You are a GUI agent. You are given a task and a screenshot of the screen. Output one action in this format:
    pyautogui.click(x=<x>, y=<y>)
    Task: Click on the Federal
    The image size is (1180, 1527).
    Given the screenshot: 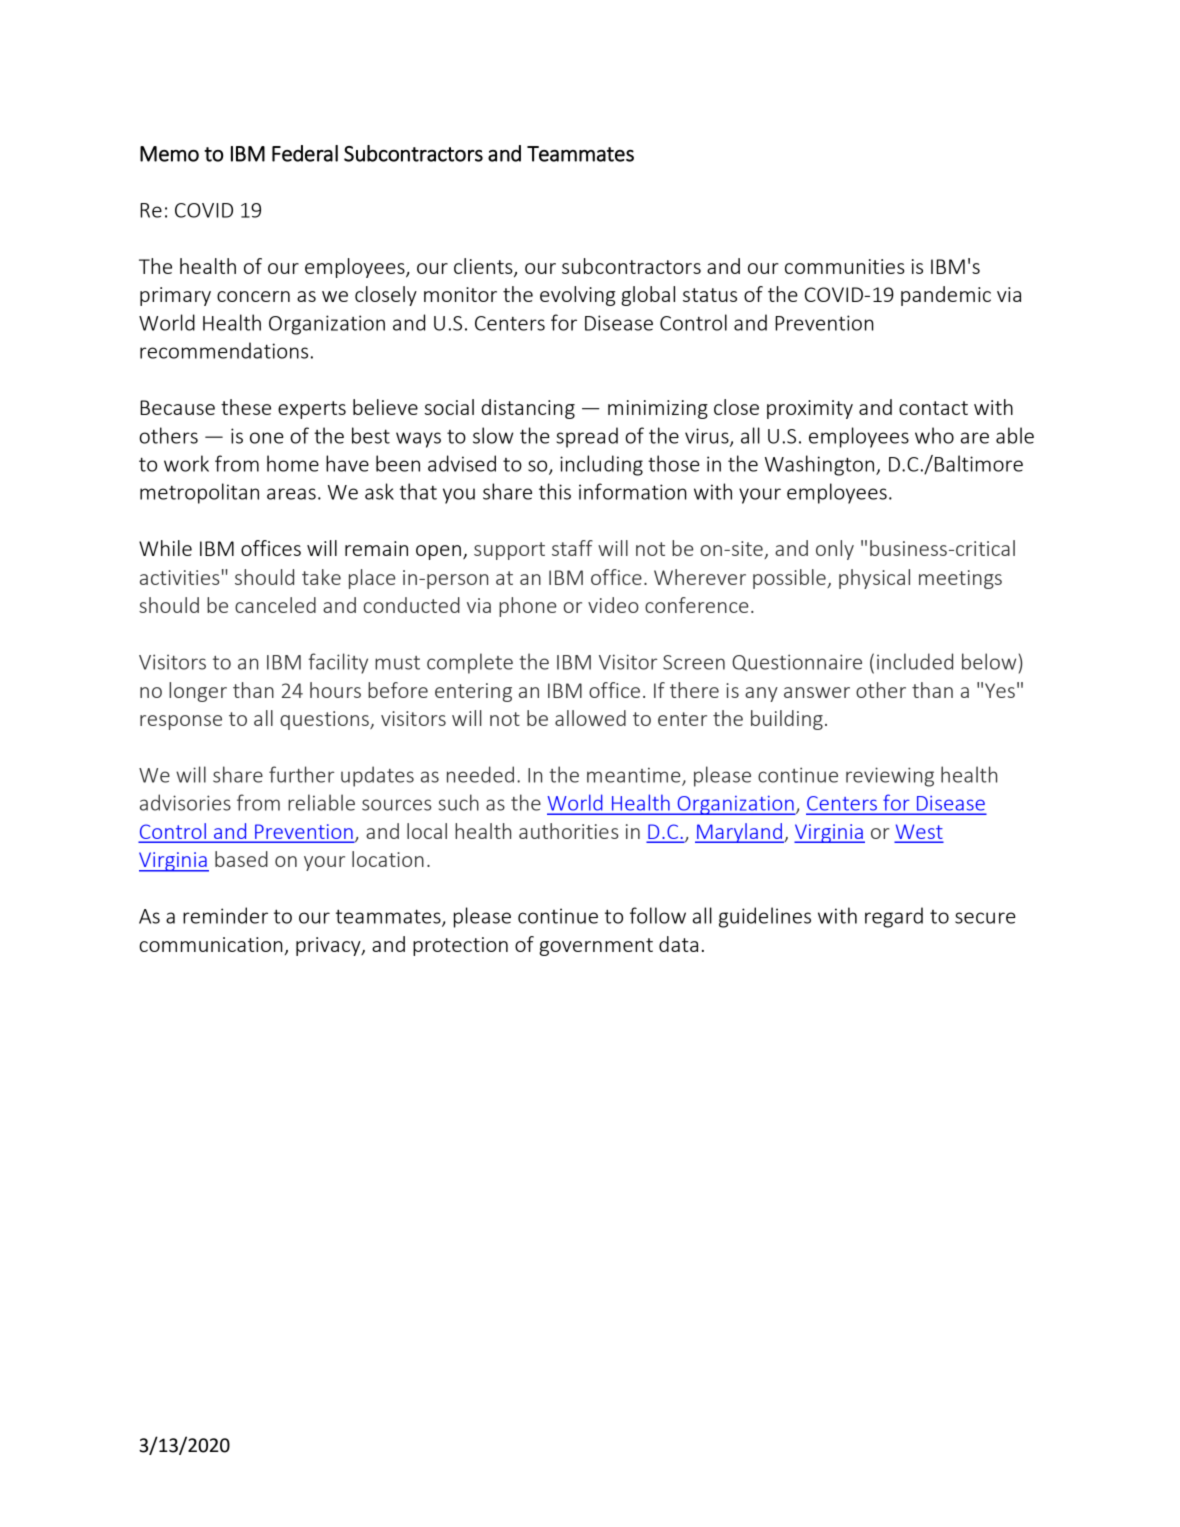 What is the action you would take?
    pyautogui.click(x=305, y=153)
